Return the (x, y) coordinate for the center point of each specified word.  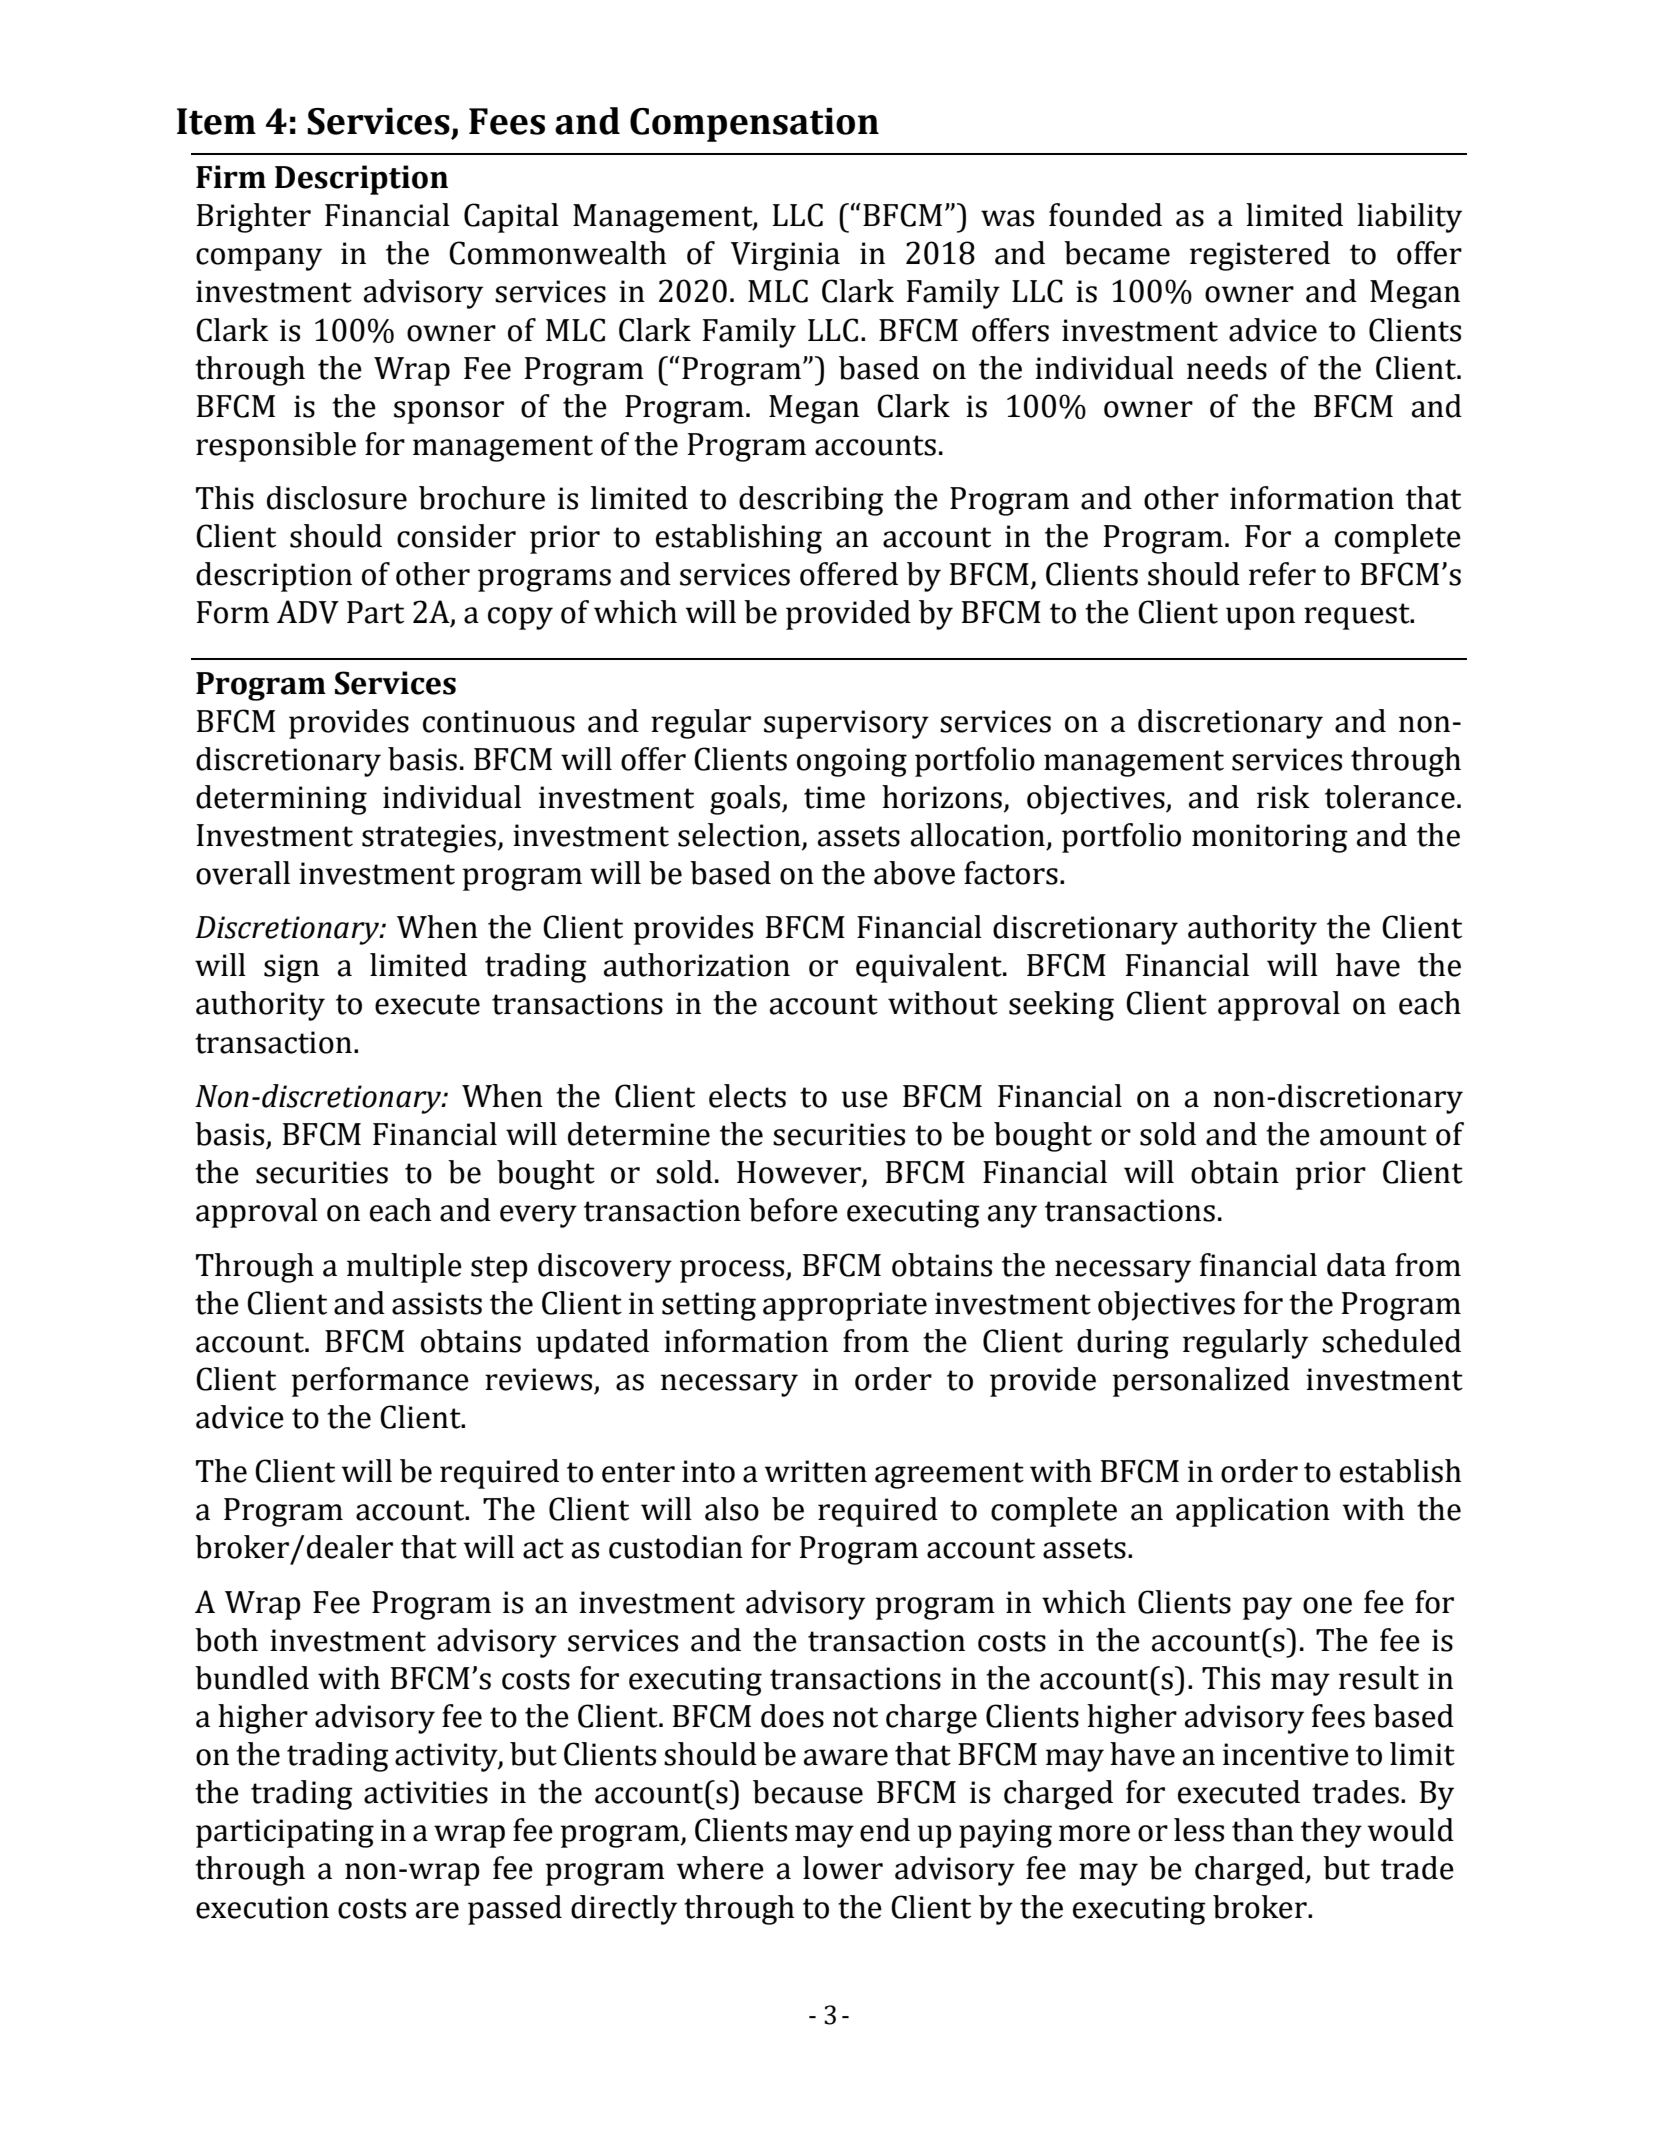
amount (1373, 1135)
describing (811, 501)
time (834, 797)
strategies (430, 838)
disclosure (337, 498)
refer (1282, 574)
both (226, 1640)
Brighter (254, 218)
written (816, 1471)
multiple (404, 1268)
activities (426, 1792)
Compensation (754, 125)
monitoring (1270, 838)
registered (1260, 256)
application (1253, 1512)
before (793, 1210)
